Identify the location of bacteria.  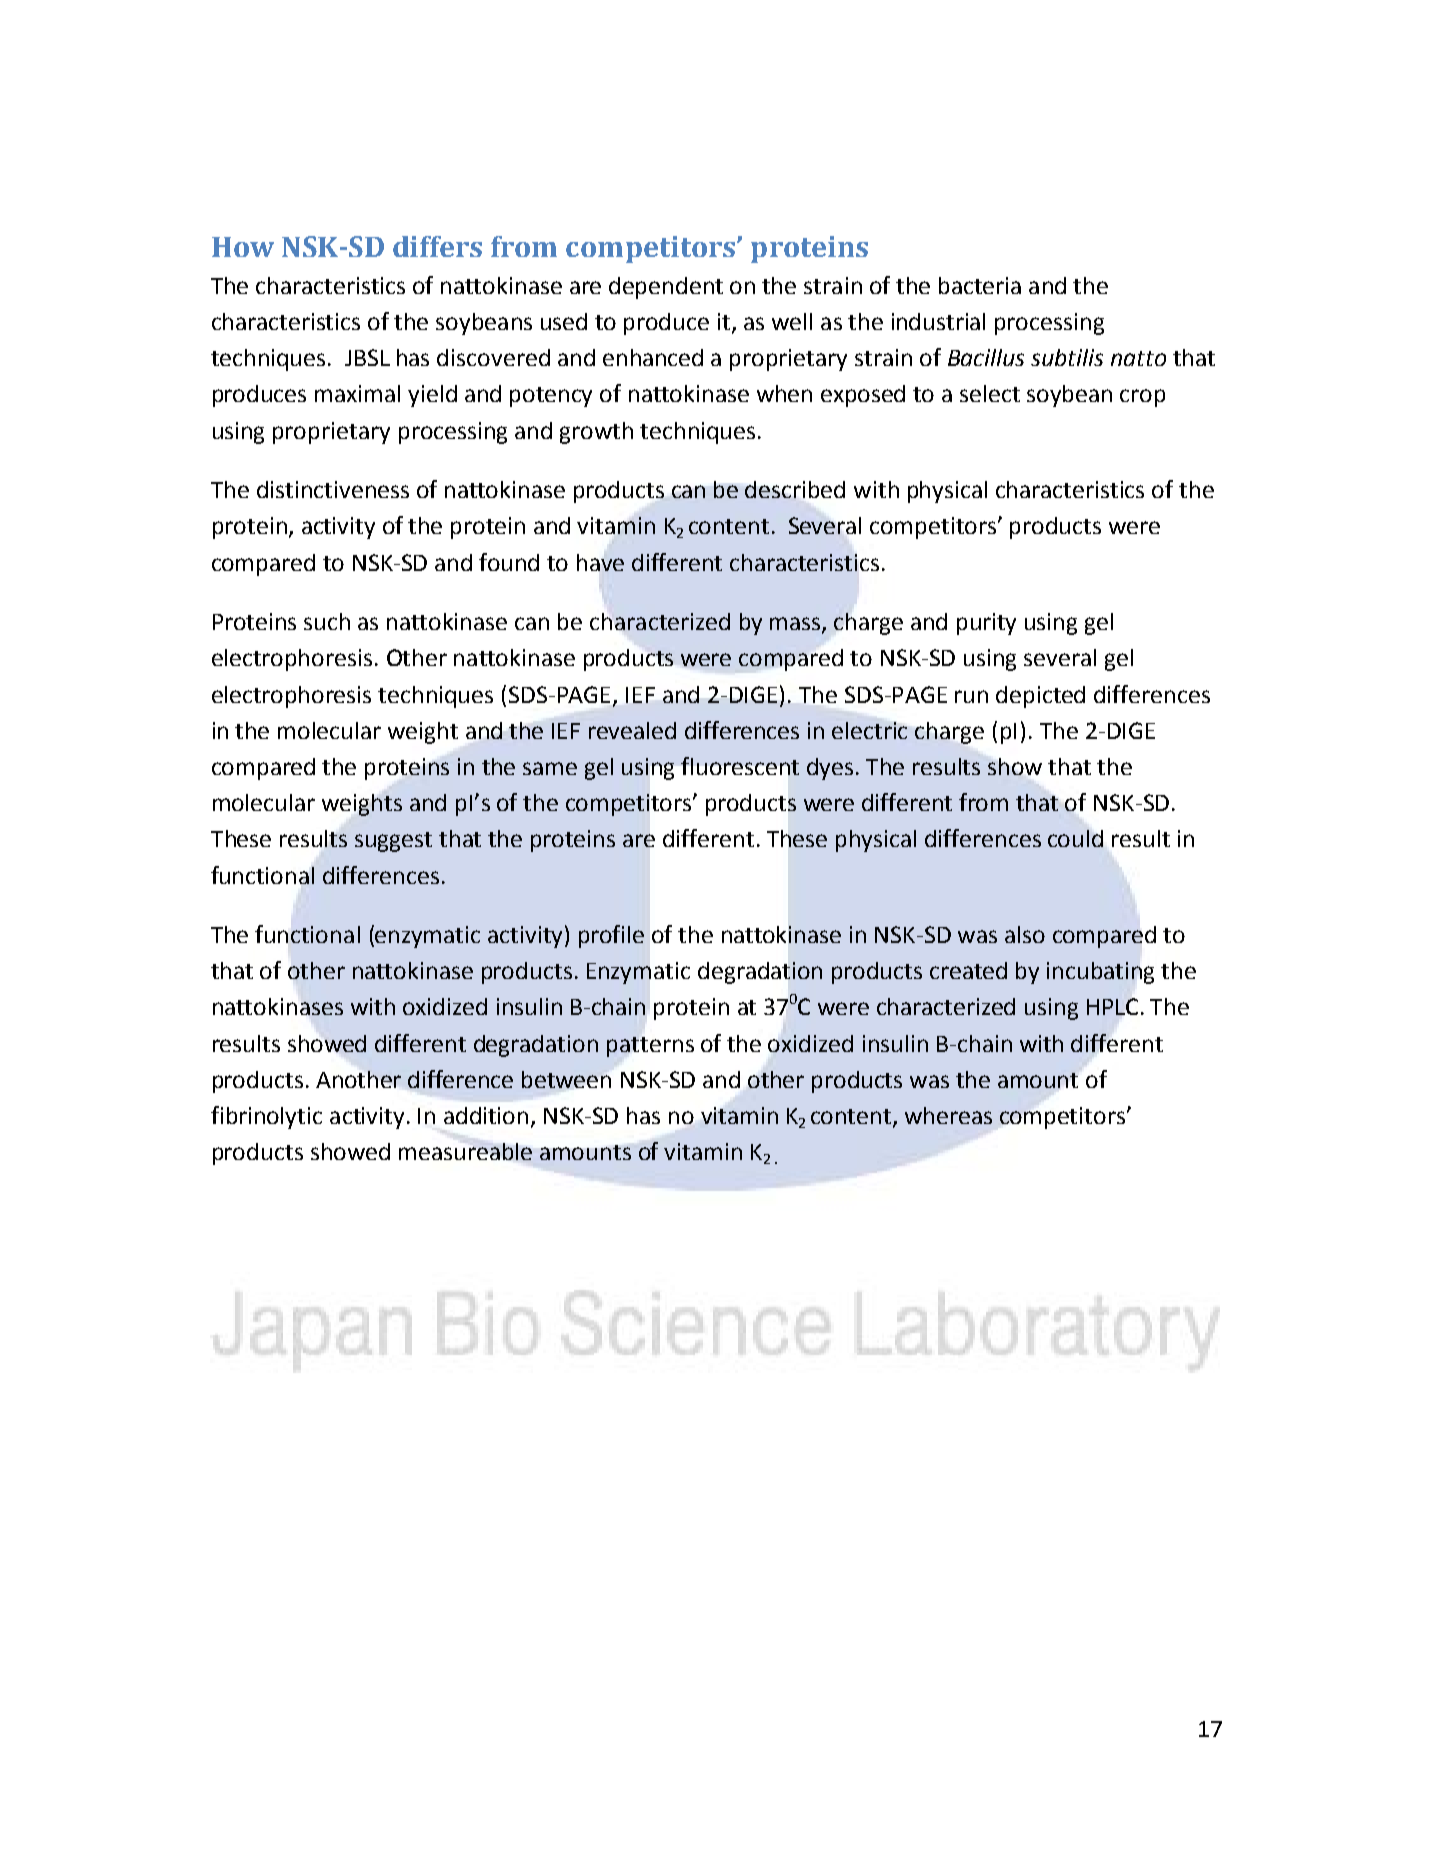
(980, 285).
